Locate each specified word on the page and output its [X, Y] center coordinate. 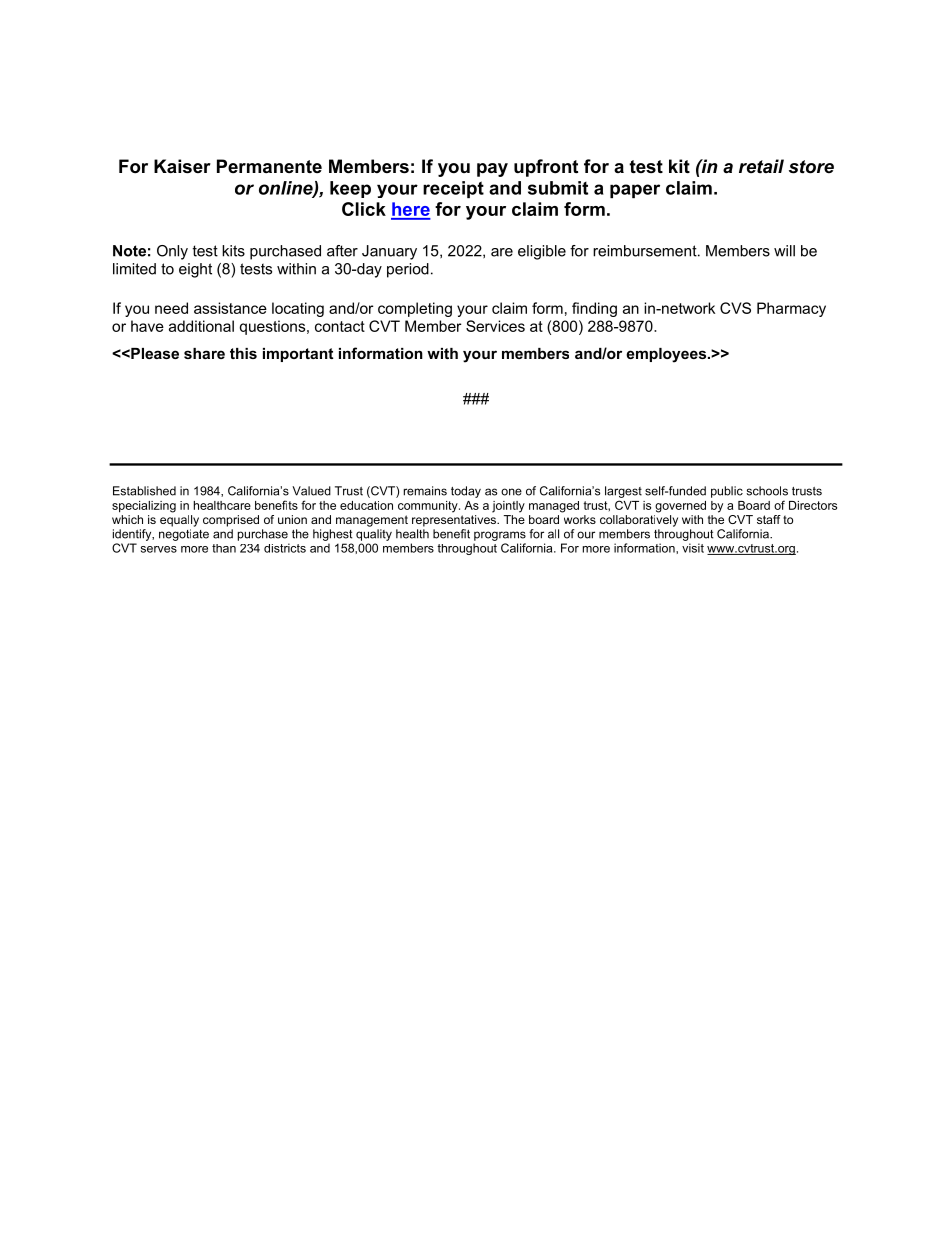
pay [492, 170]
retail [761, 166]
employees [667, 355]
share [204, 353]
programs [500, 536]
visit [693, 548]
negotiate [184, 535]
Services [495, 326]
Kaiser [182, 166]
